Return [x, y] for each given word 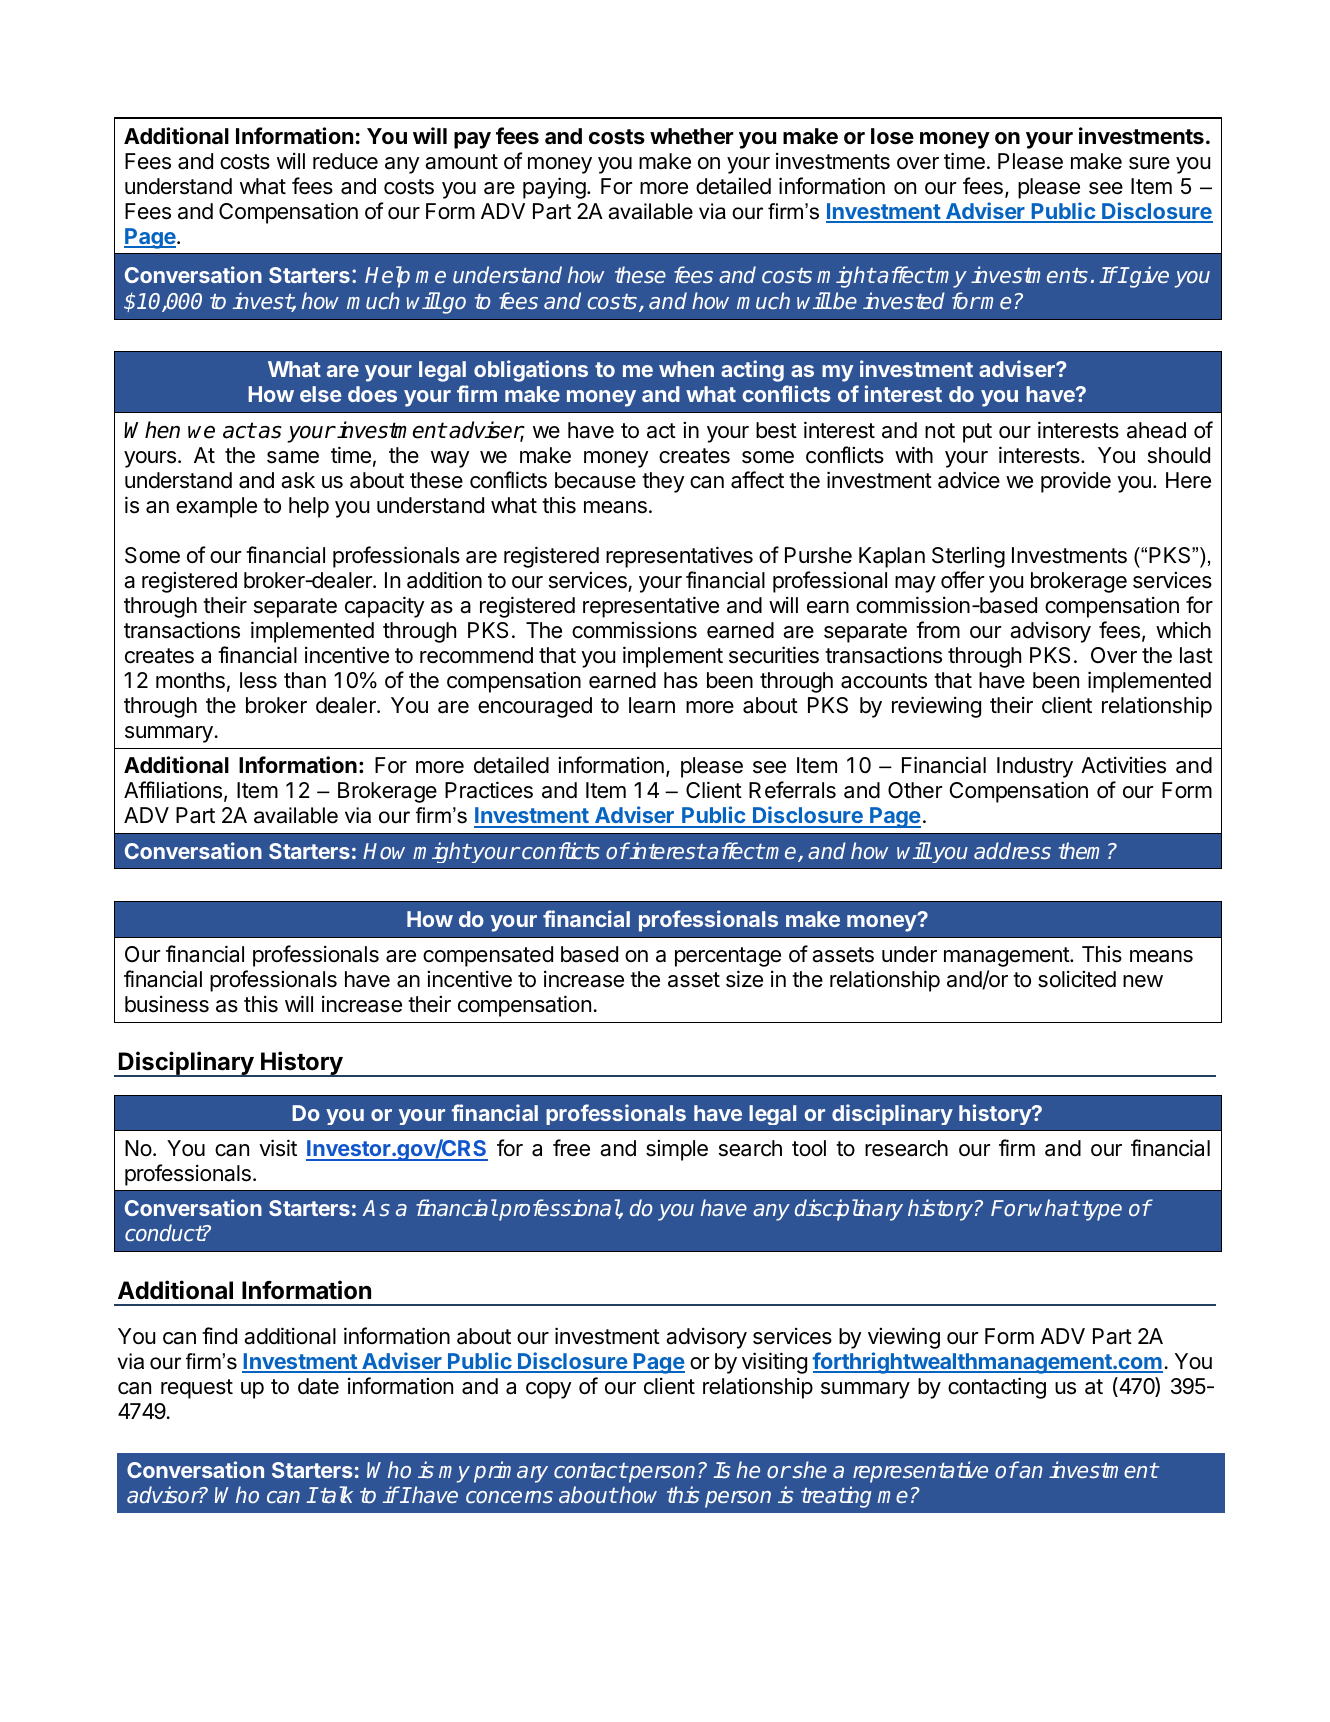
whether [692, 136]
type [1101, 1211]
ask [298, 480]
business [167, 1004]
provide [1076, 482]
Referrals [792, 790]
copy [549, 1390]
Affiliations [173, 790]
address [1012, 850]
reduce [345, 161]
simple [677, 1150]
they [663, 482]
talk [335, 1494]
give [1148, 277]
